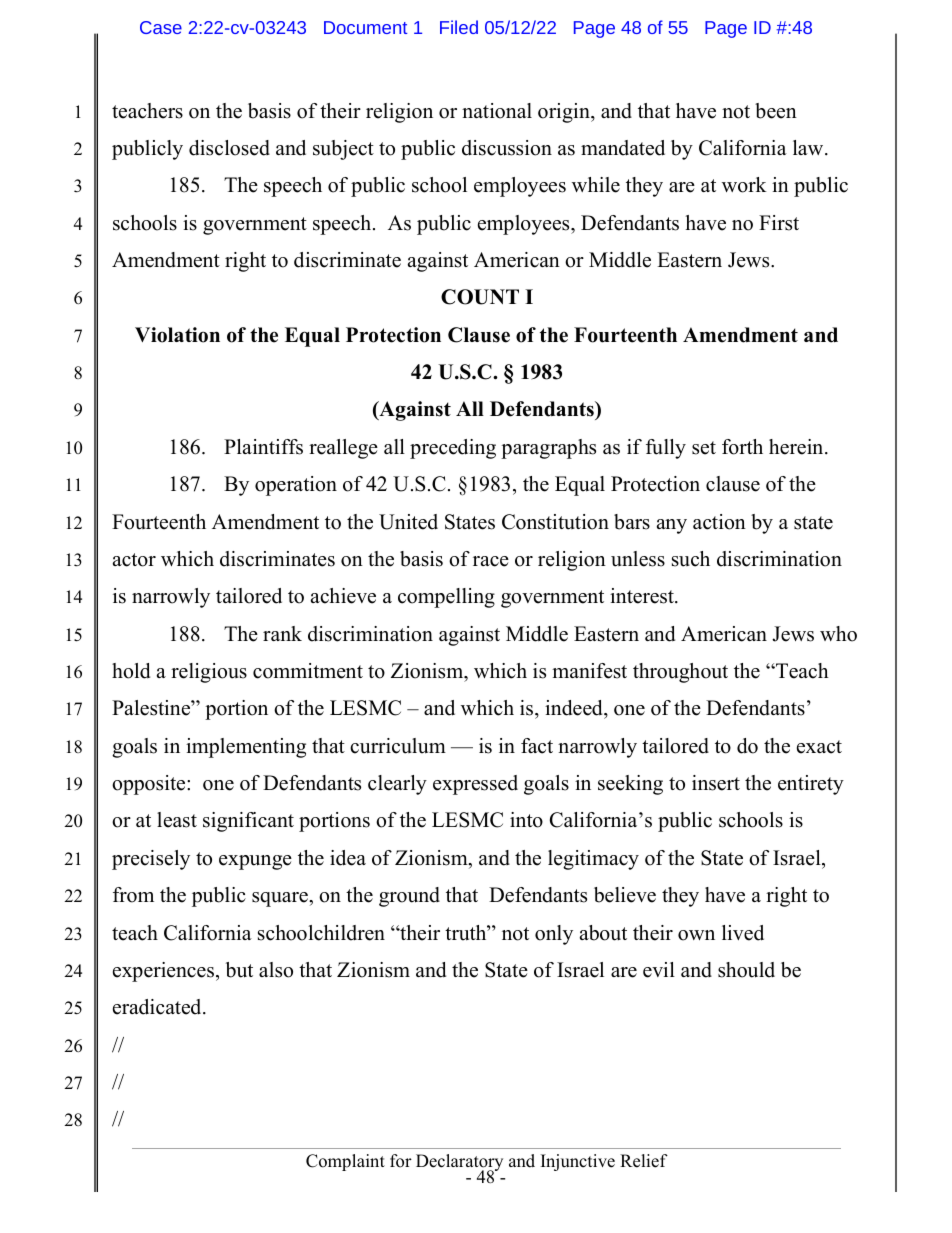 The width and height of the document is (952, 1233). I want to click on rank, so click(282, 633).
